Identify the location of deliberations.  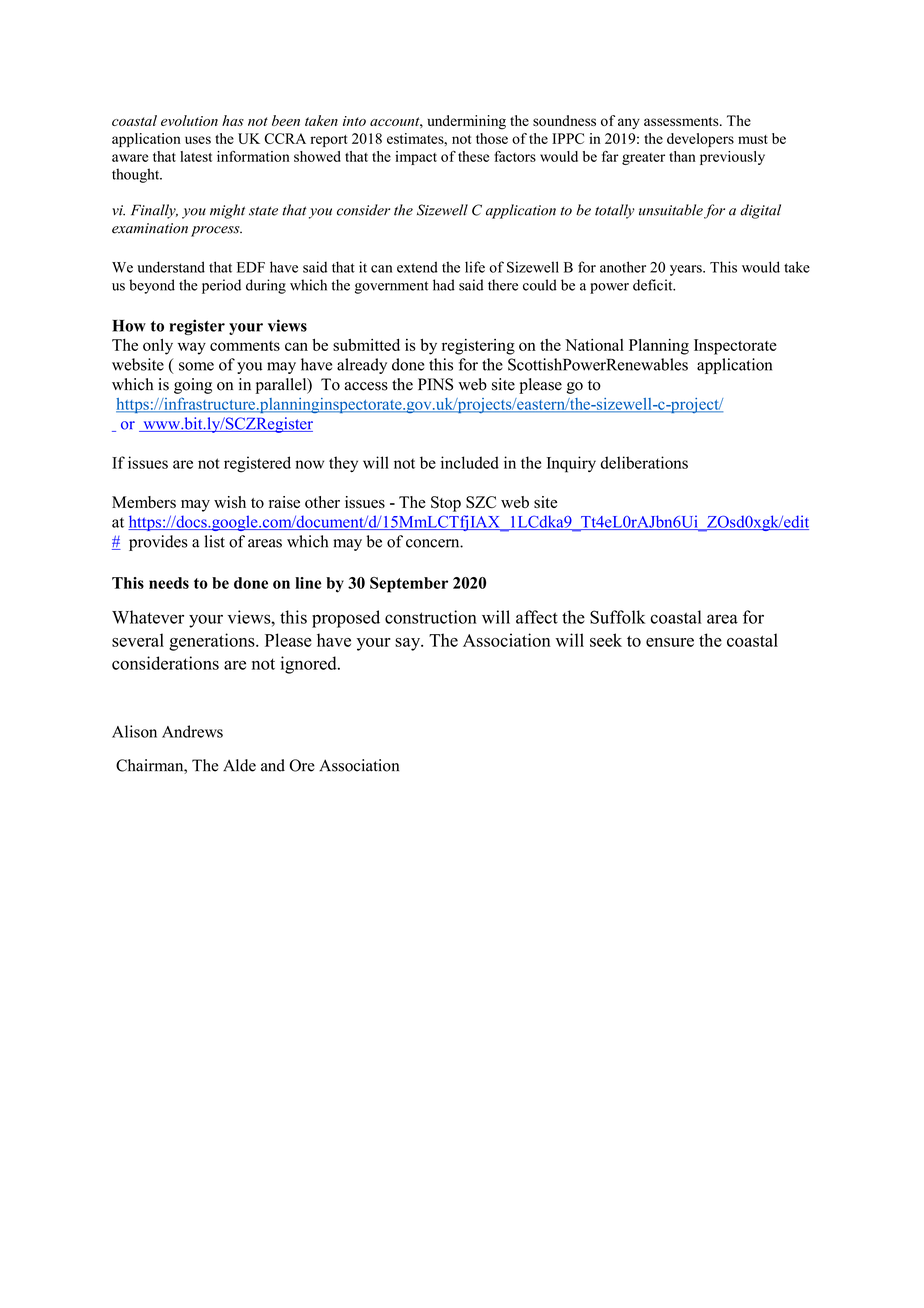
(644, 462).
